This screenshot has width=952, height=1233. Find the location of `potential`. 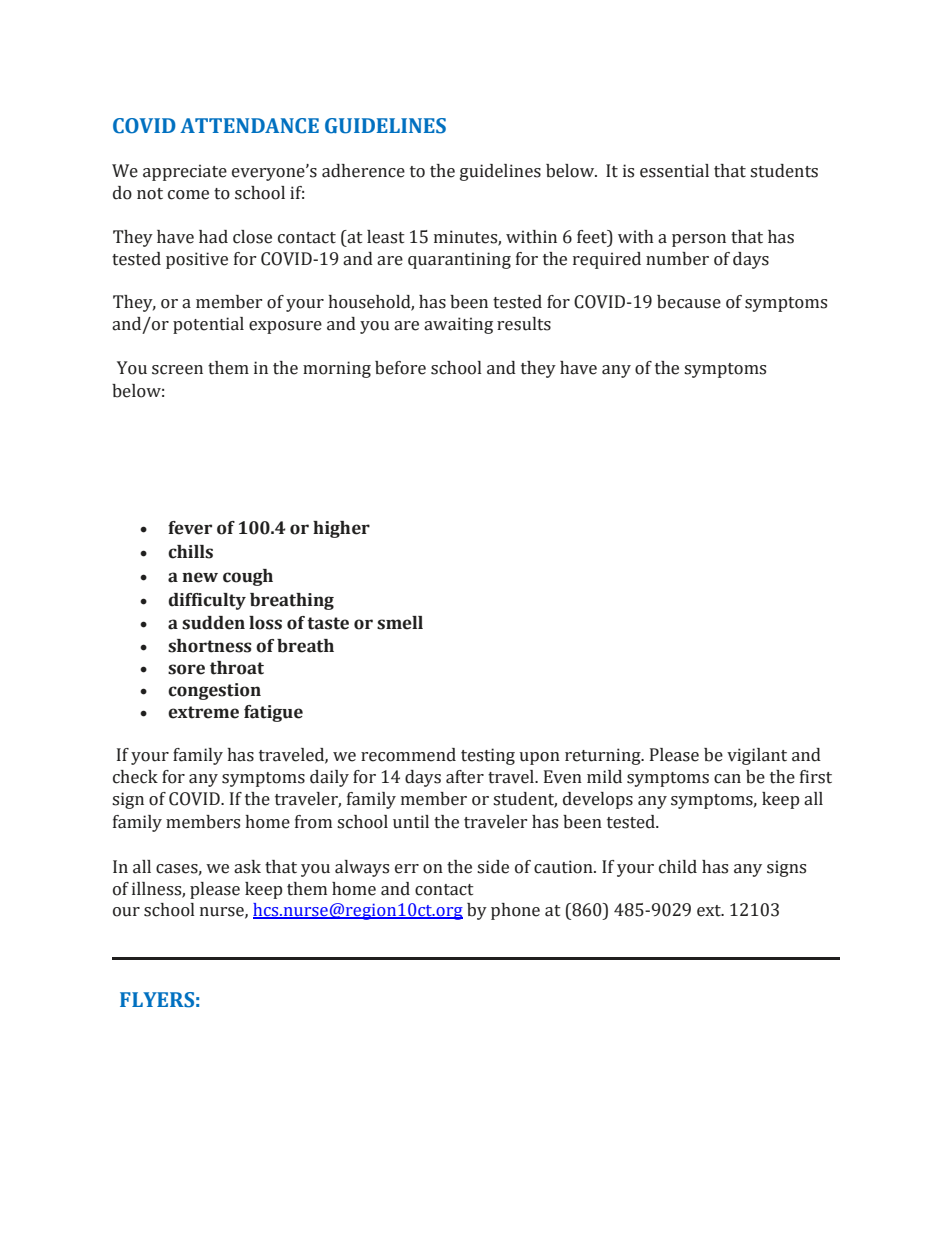

potential is located at coordinates (208, 325).
